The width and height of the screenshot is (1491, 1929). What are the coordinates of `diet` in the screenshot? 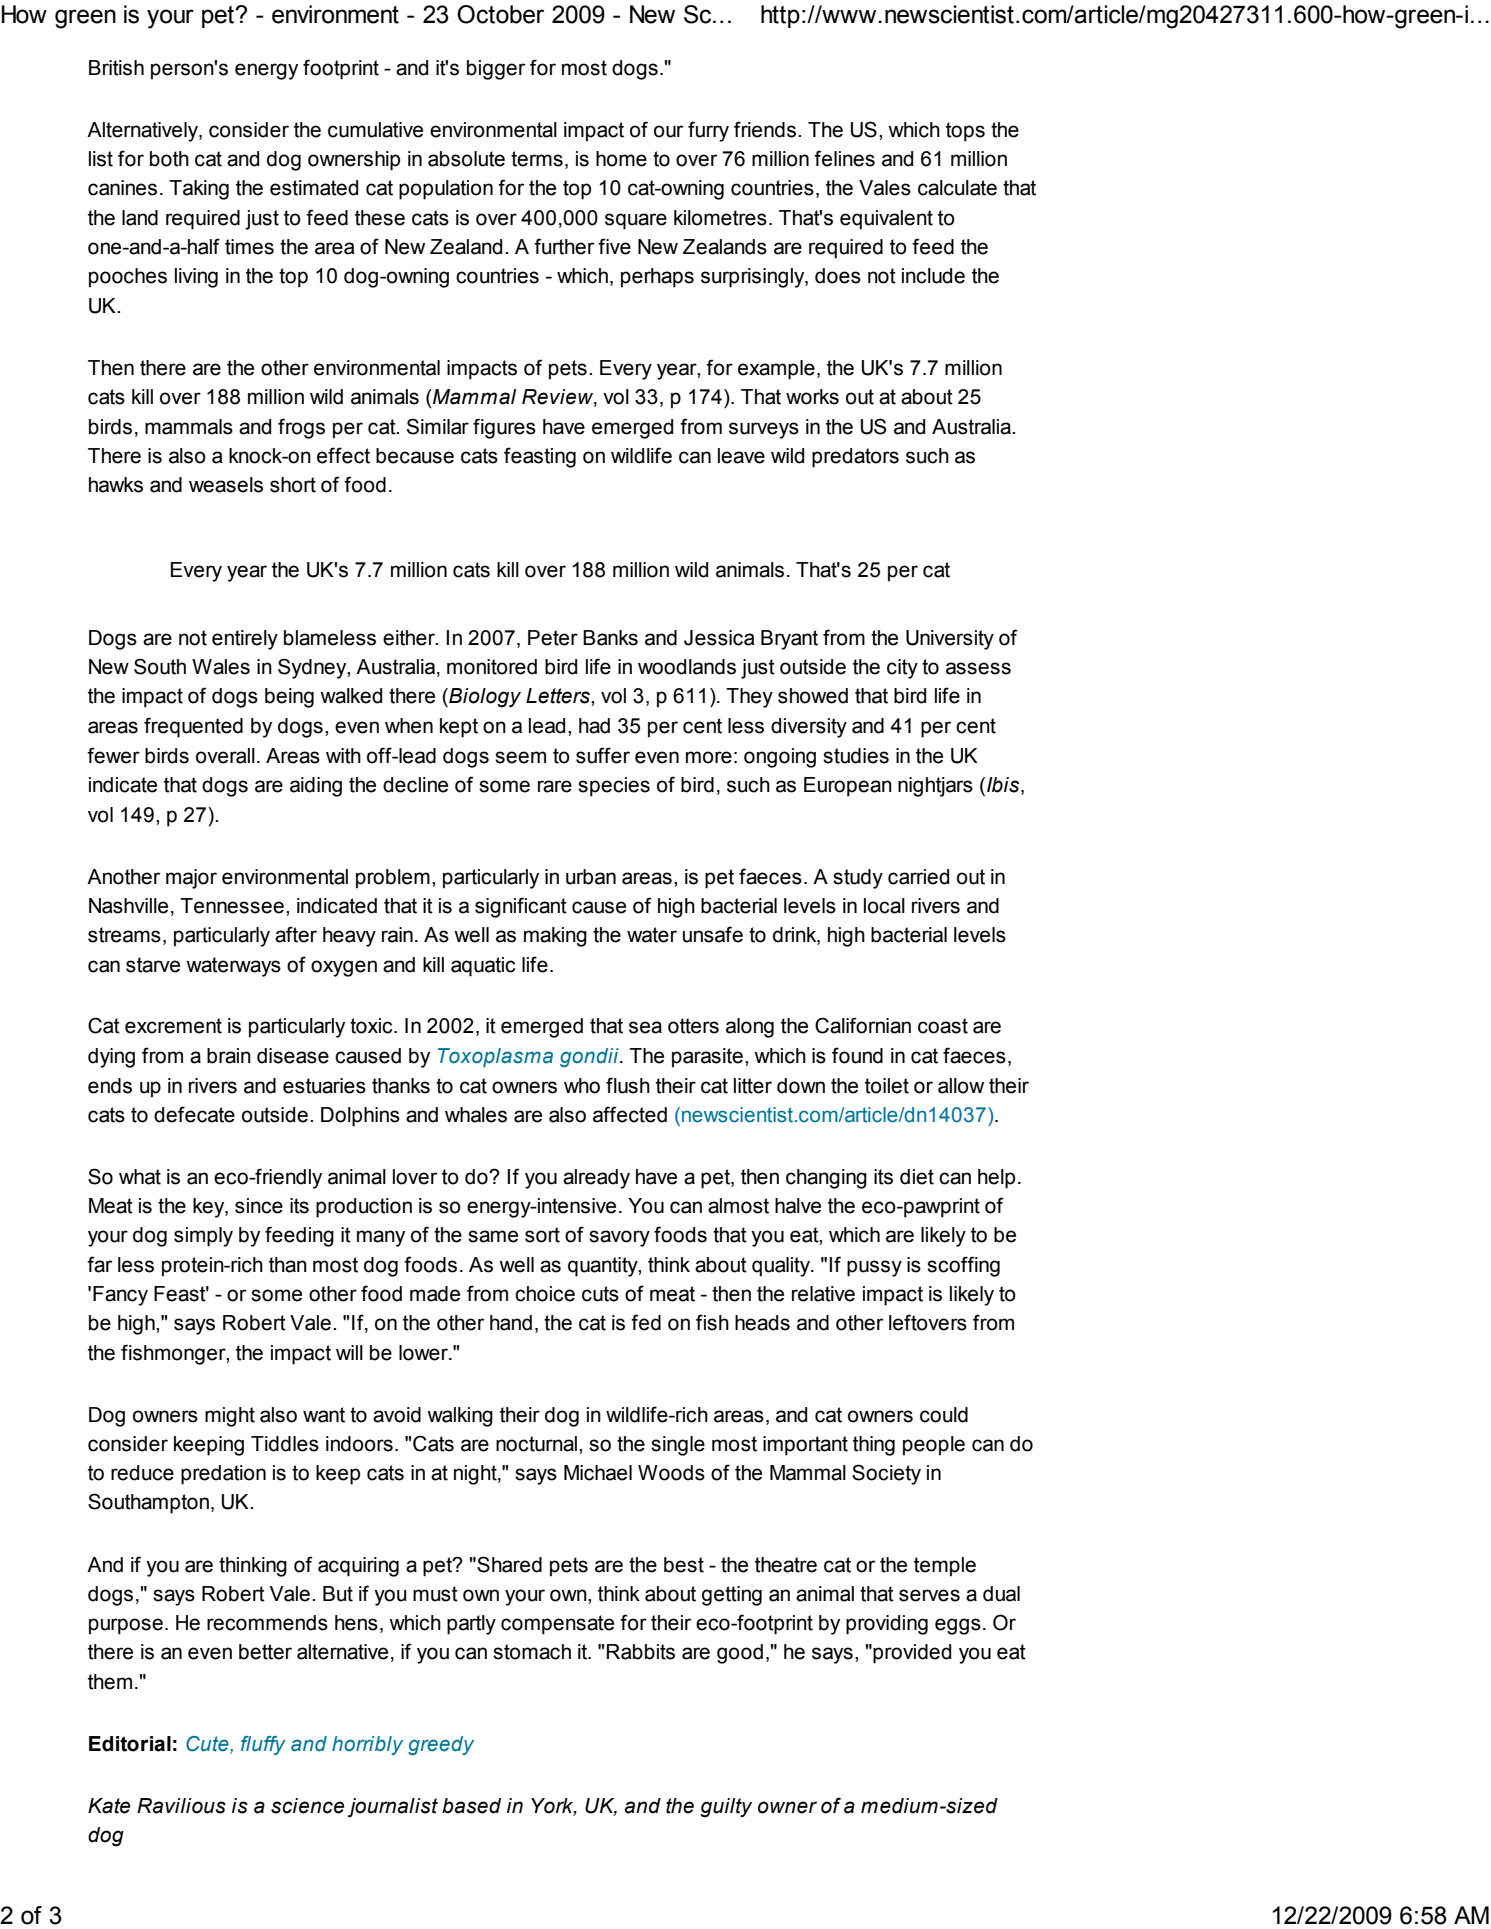 It's located at (917, 1177).
